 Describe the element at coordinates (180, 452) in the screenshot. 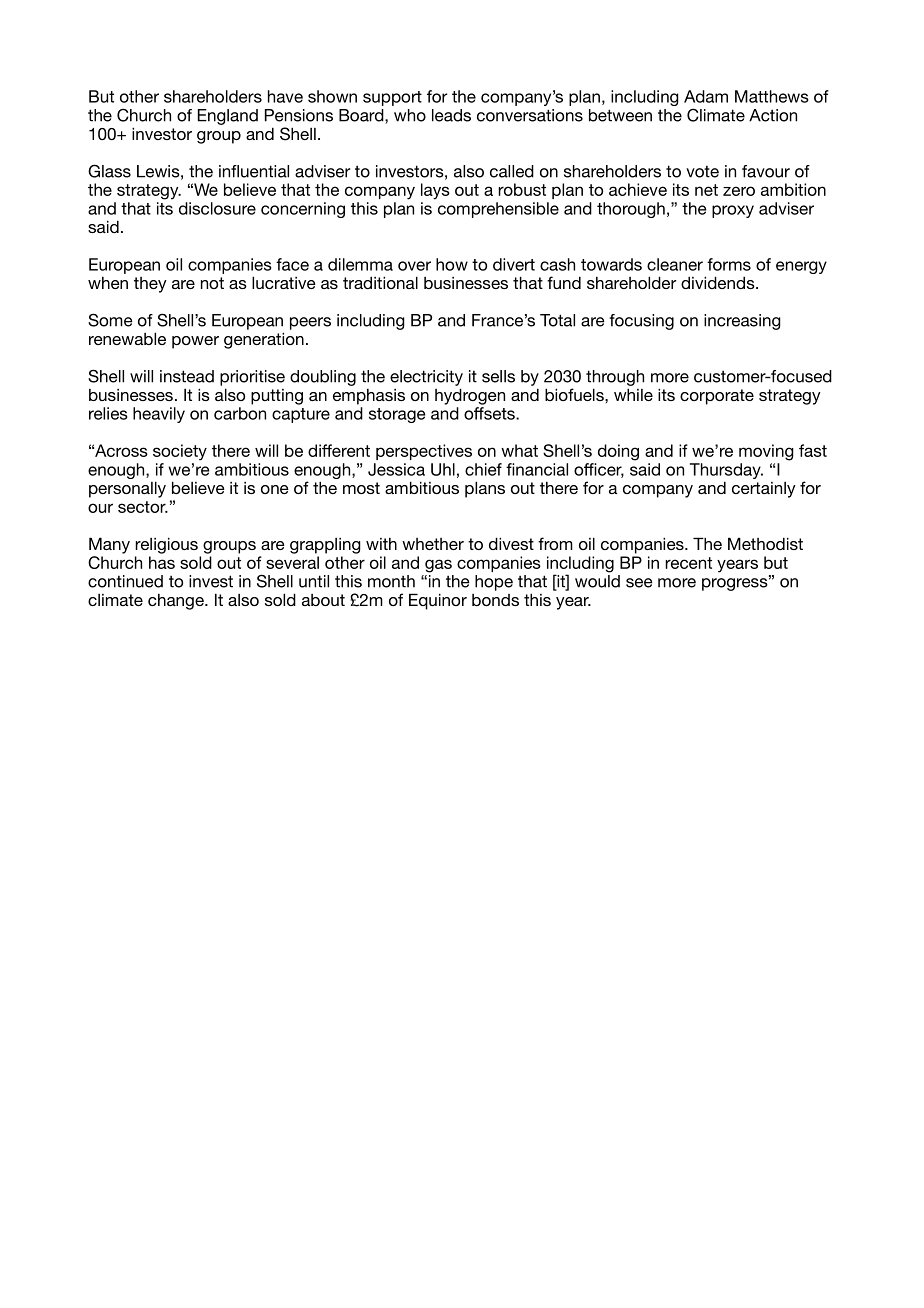

I see `society` at that location.
